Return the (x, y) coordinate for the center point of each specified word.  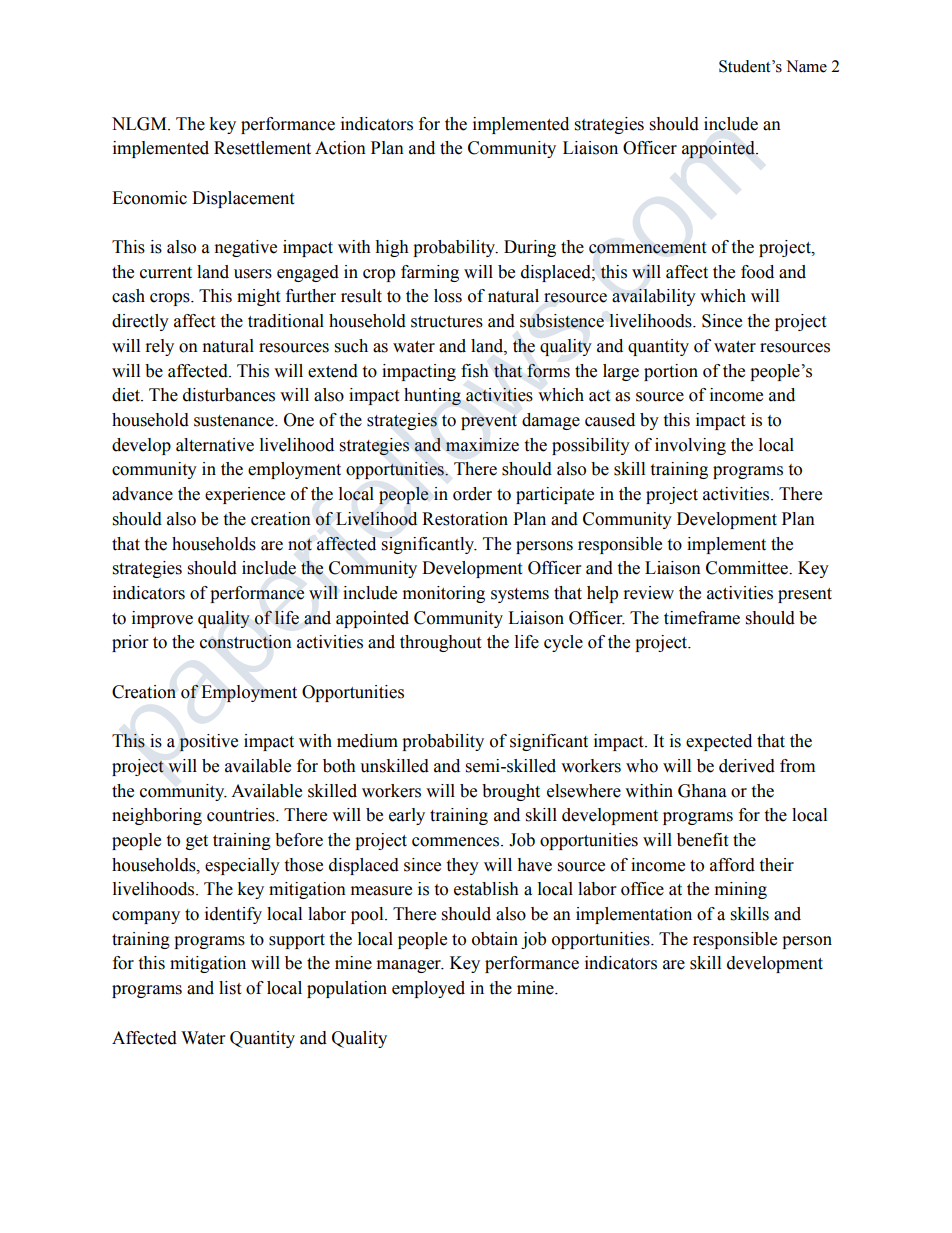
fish (475, 371)
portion (671, 372)
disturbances (229, 395)
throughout (440, 643)
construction (246, 642)
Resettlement (262, 148)
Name (806, 66)
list (230, 988)
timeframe (702, 618)
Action (340, 148)
